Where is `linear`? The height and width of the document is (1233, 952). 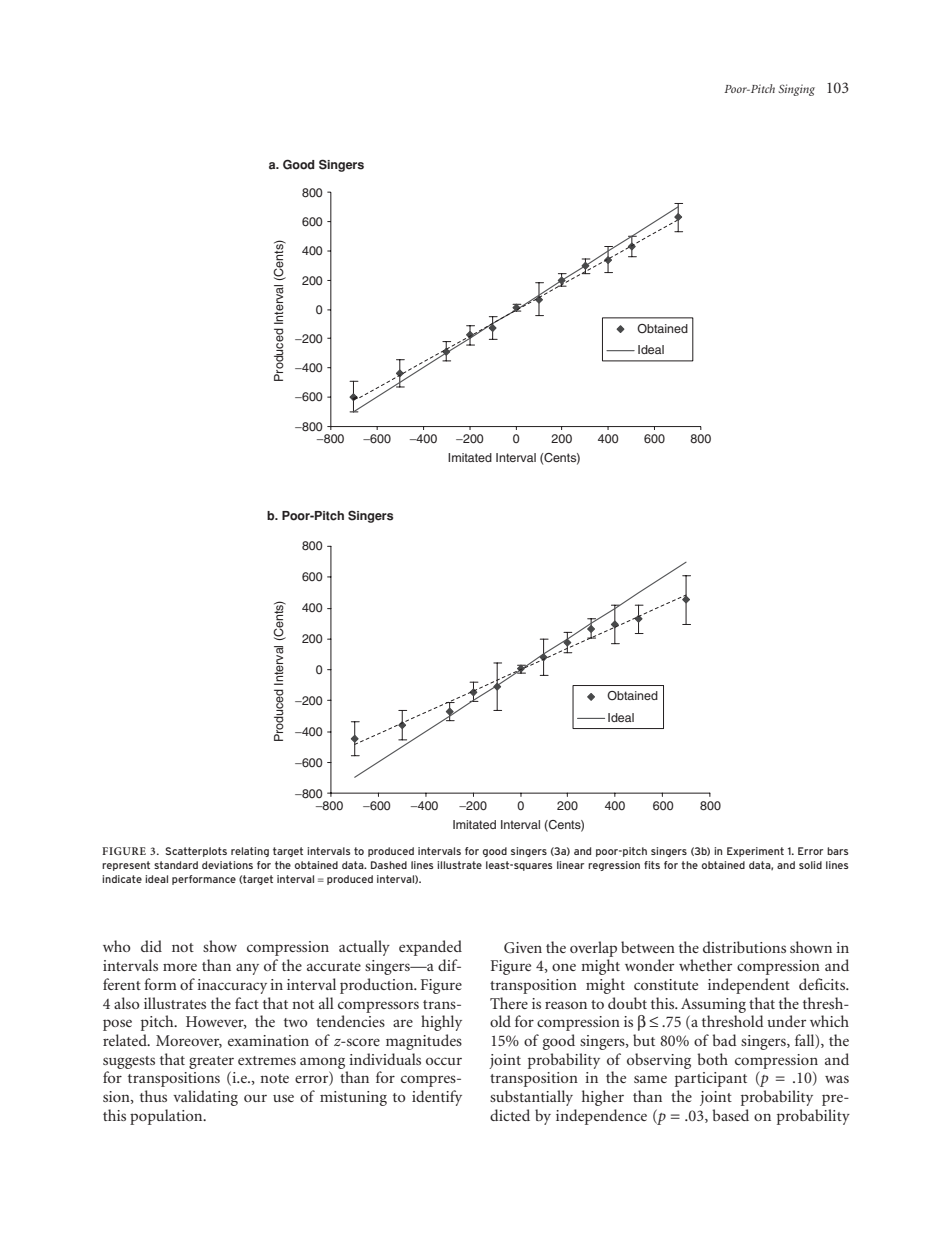 linear is located at coordinates (570, 865).
